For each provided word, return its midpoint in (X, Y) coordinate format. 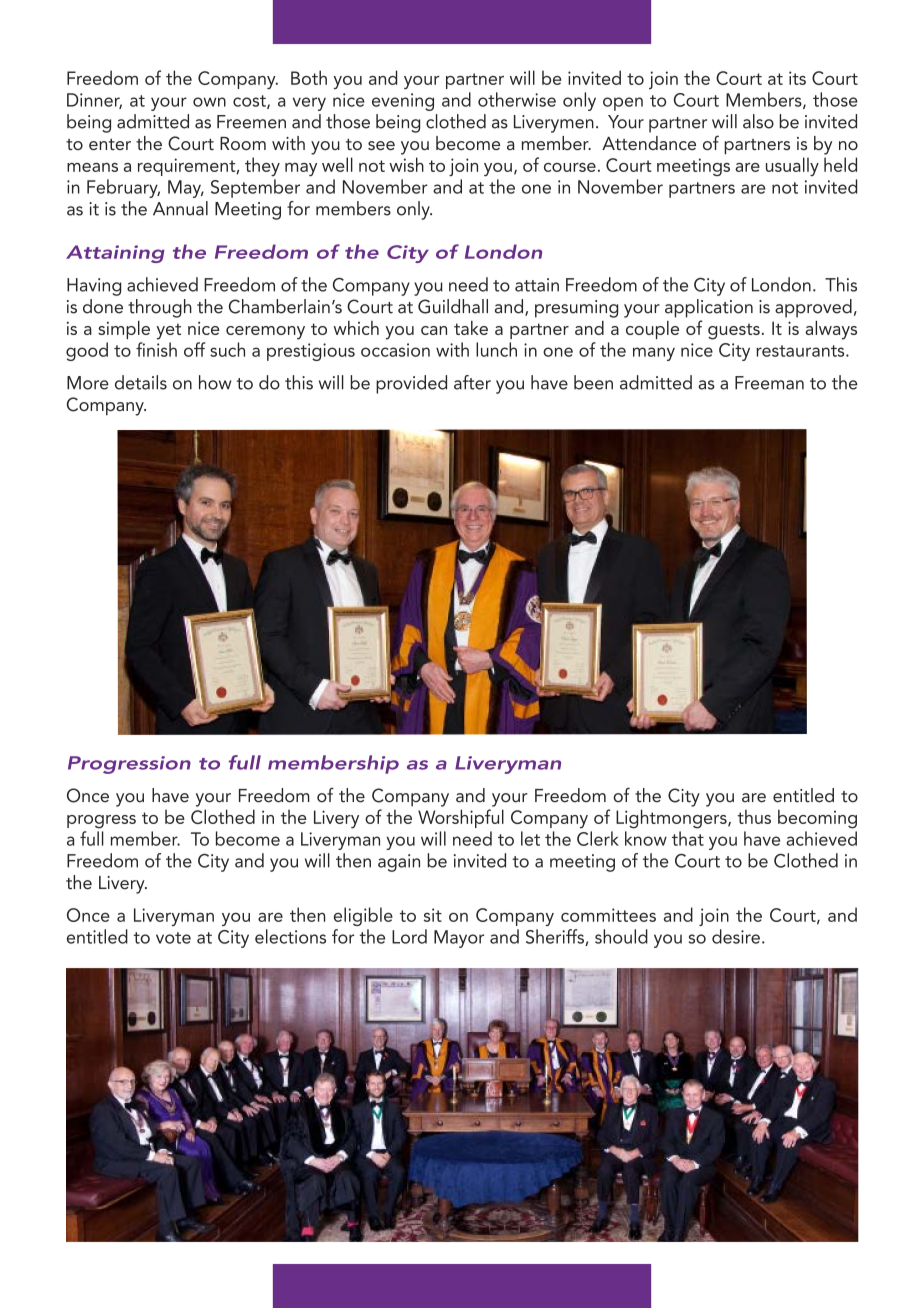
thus (754, 817)
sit (433, 915)
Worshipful (461, 818)
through (160, 308)
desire (736, 936)
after (472, 382)
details (141, 382)
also (758, 121)
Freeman (769, 383)
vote (173, 938)
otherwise (517, 99)
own (209, 102)
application (709, 308)
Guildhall (453, 306)
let (530, 838)
